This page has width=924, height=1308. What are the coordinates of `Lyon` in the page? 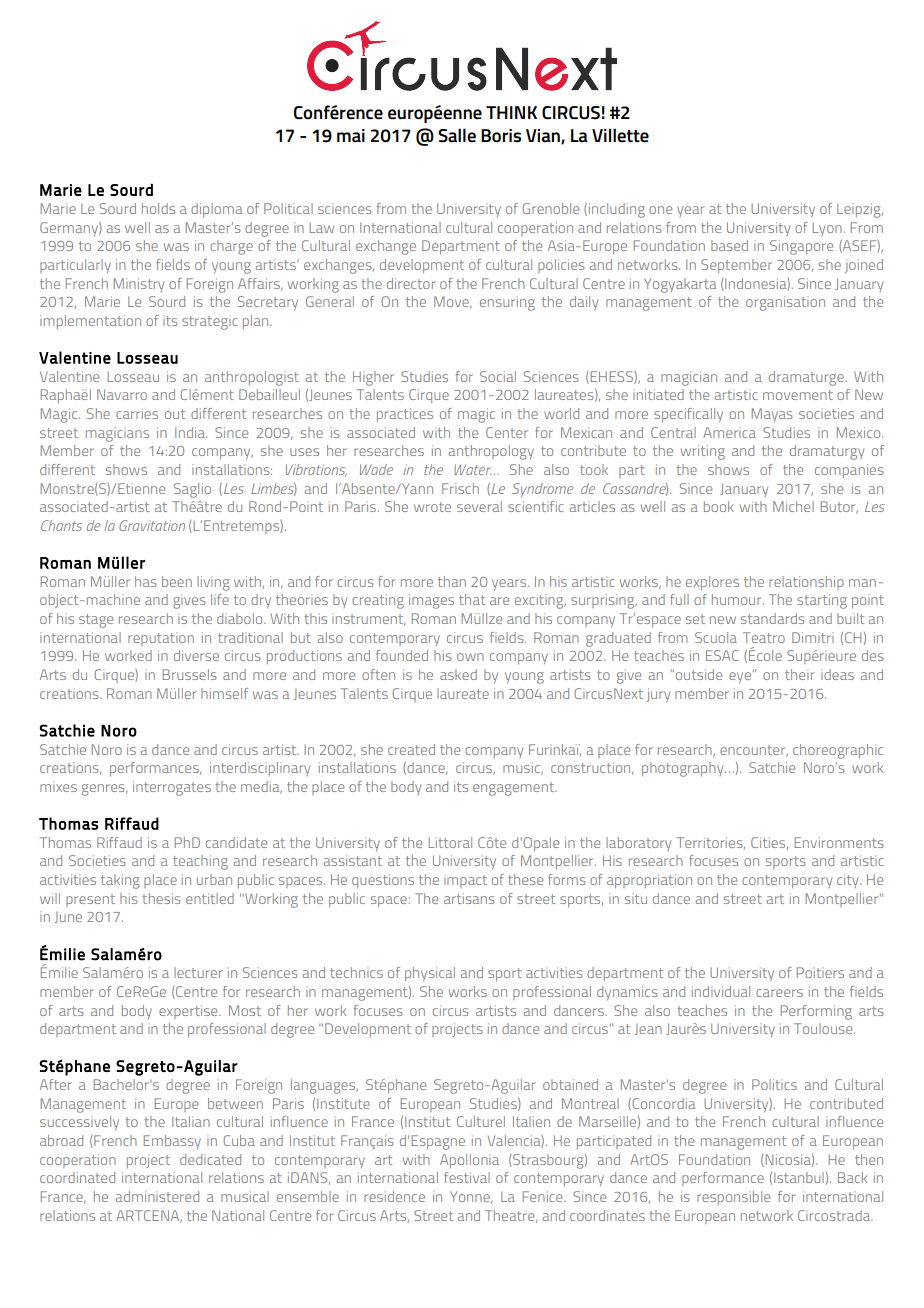 It's located at (827, 229).
